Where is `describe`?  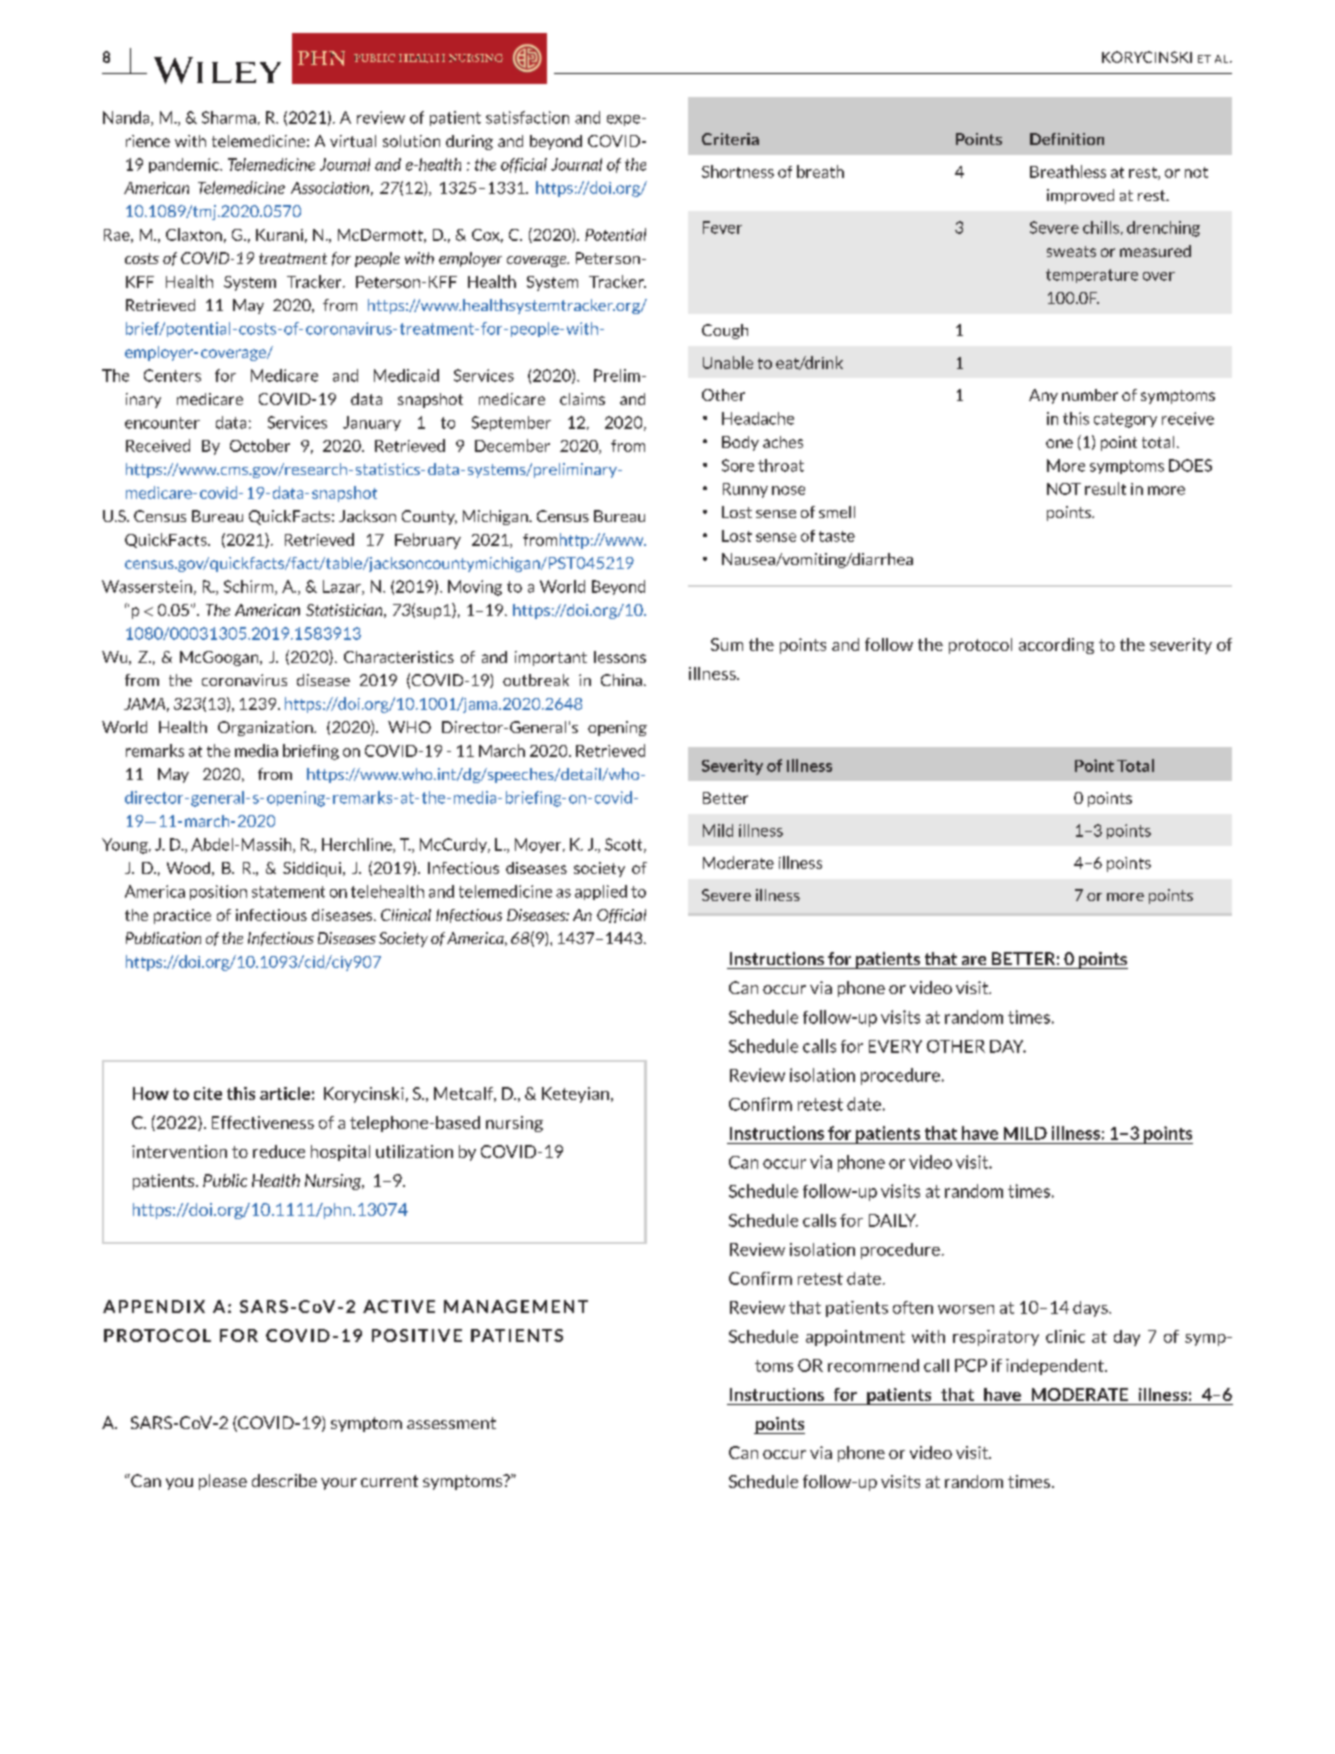
describe is located at coordinates (284, 1480).
